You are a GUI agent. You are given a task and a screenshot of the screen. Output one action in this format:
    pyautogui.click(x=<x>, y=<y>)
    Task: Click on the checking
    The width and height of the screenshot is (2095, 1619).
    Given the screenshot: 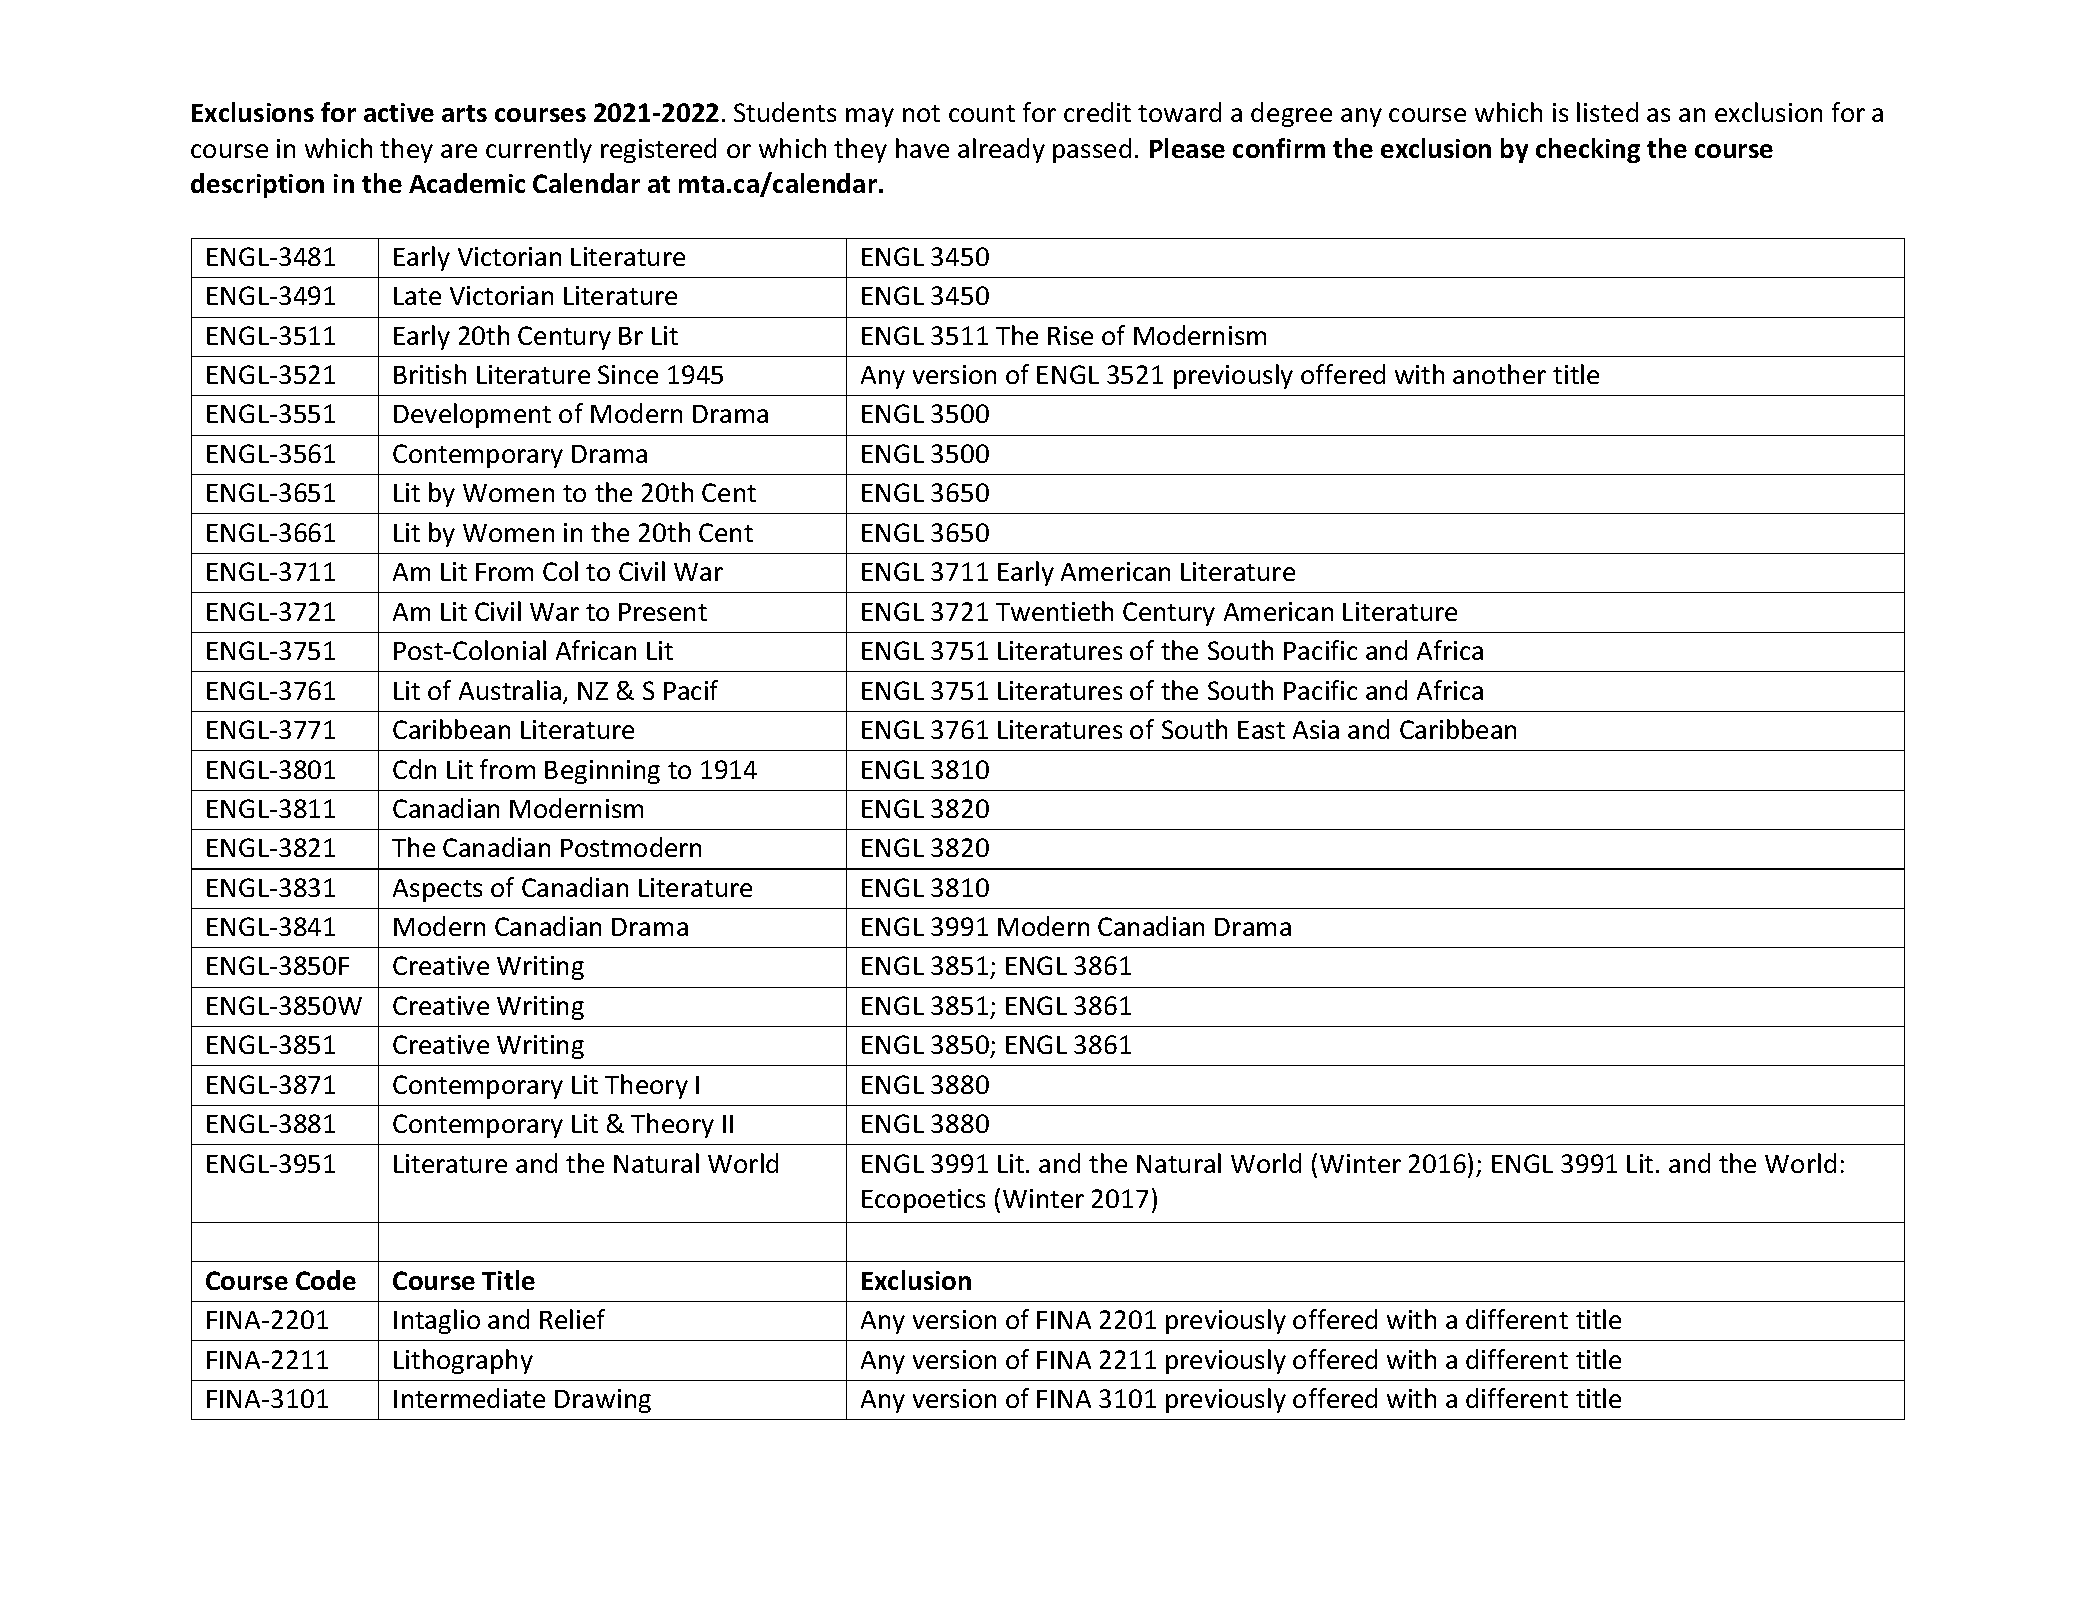 What is the action you would take?
    pyautogui.click(x=1588, y=150)
